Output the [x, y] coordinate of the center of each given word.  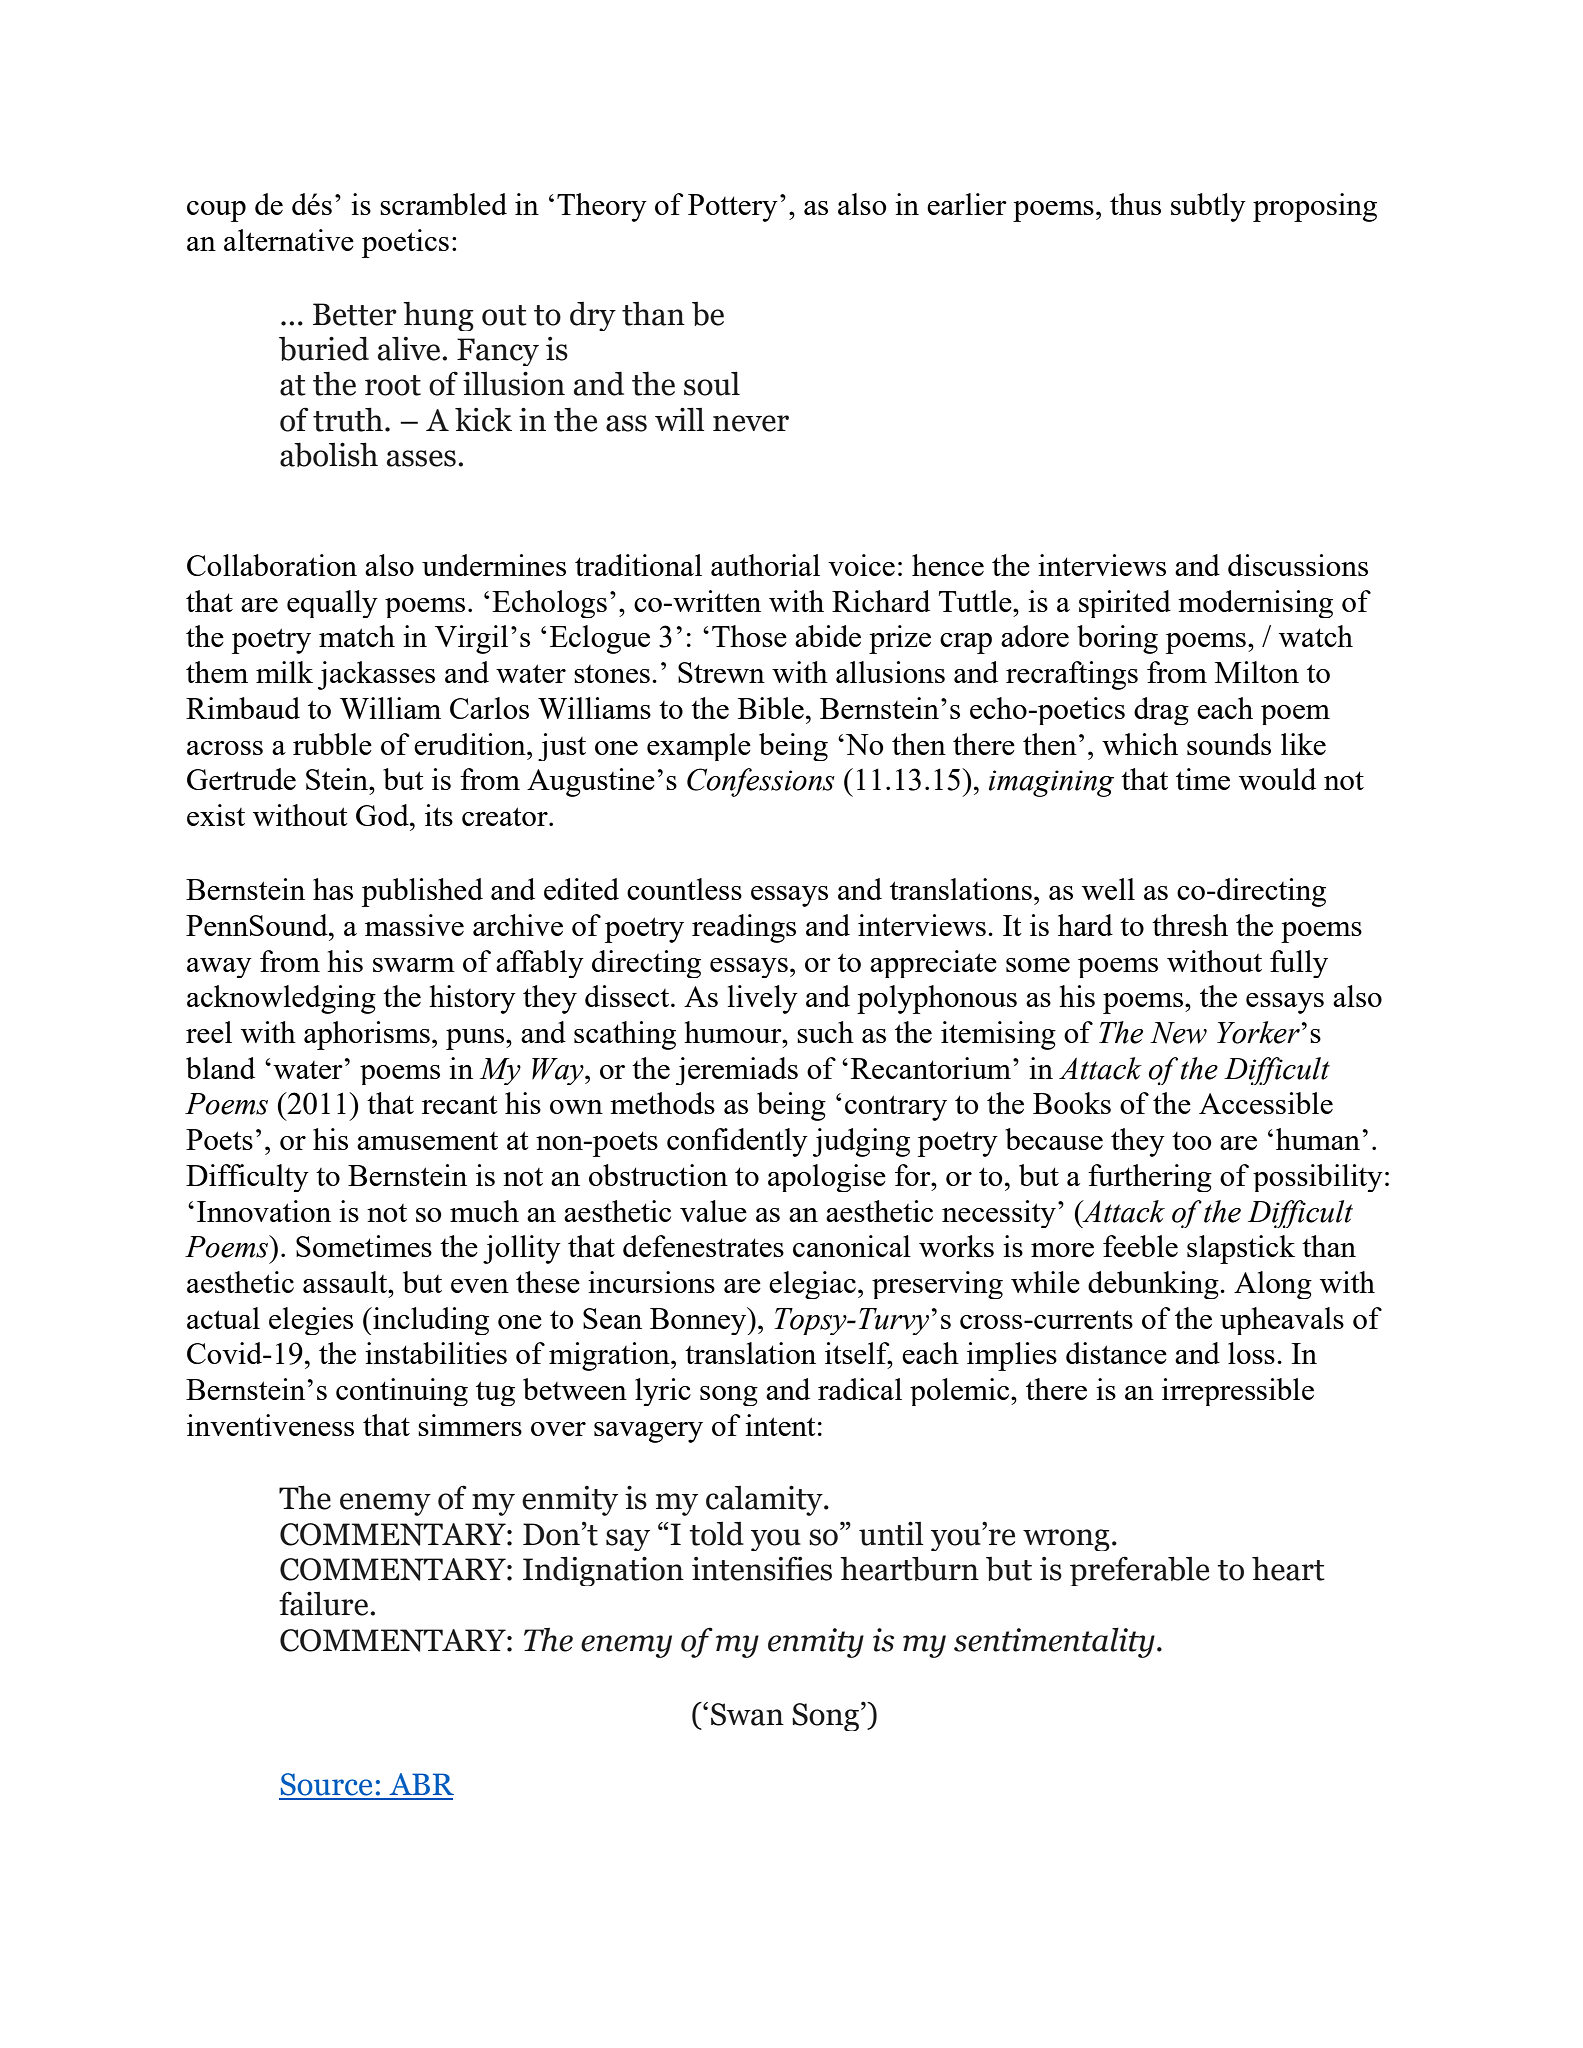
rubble [332, 744]
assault [346, 1282]
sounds [1229, 744]
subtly [1208, 207]
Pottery [733, 208]
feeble [1140, 1246]
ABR [421, 1784]
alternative [289, 240]
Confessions [761, 782]
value [713, 1211]
